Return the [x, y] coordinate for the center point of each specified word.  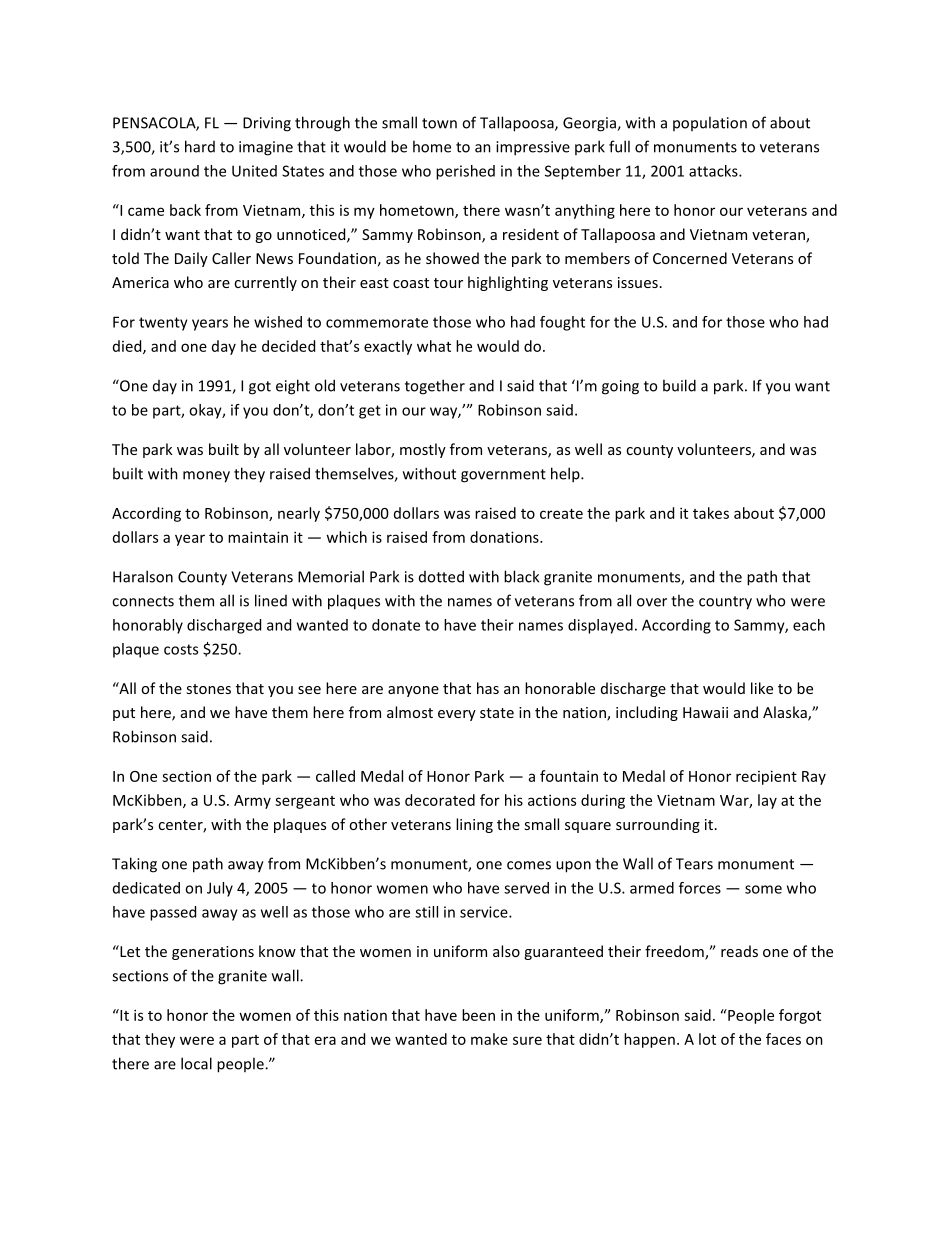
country [725, 603]
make [489, 1039]
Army [252, 802]
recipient [766, 777]
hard [200, 146]
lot [707, 1039]
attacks [714, 171]
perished [465, 172]
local [196, 1063]
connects [143, 601]
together [435, 387]
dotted [441, 576]
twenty [163, 324]
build [679, 385]
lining [474, 825]
